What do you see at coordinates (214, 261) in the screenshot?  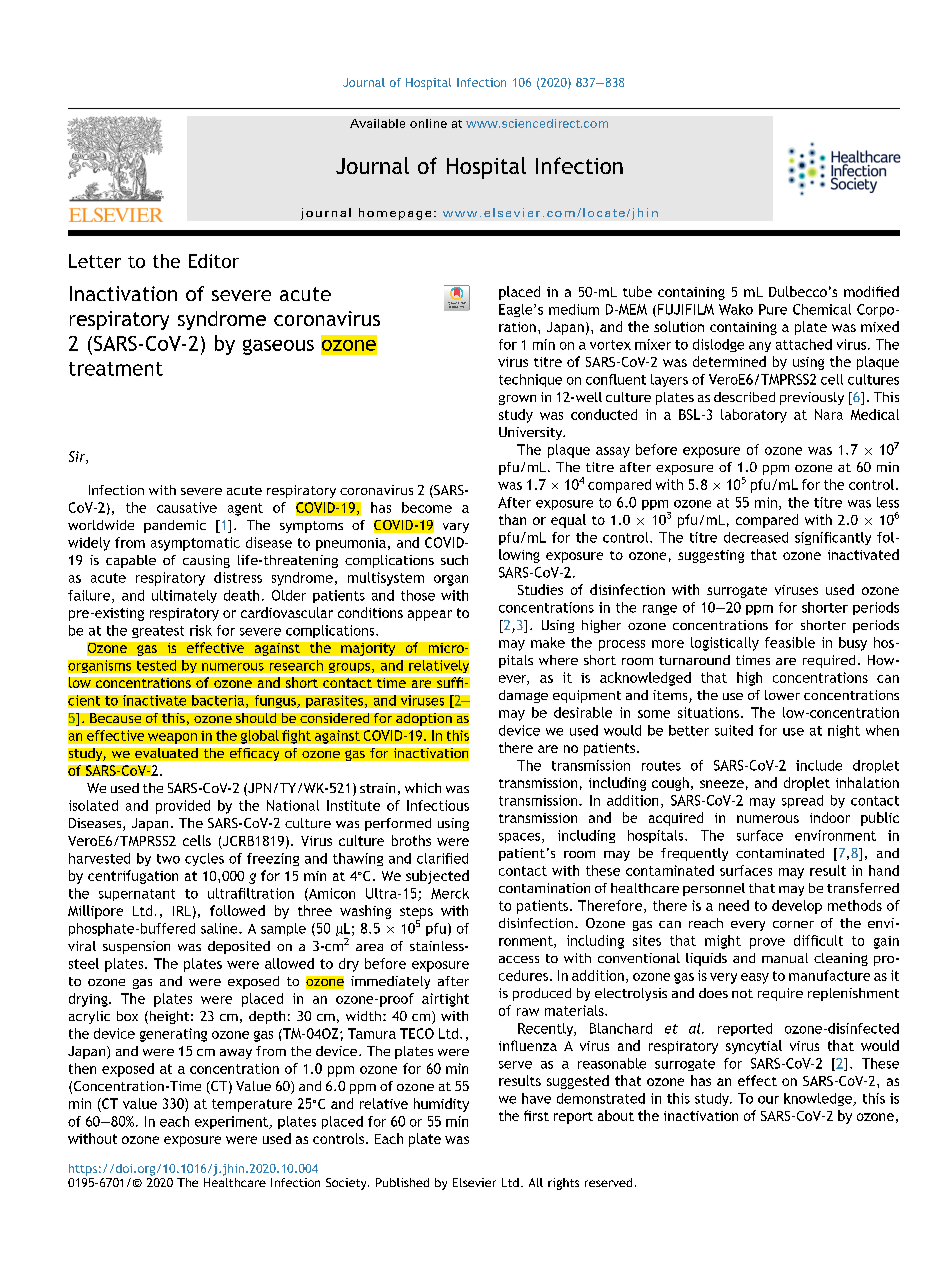 I see `Editor` at bounding box center [214, 261].
